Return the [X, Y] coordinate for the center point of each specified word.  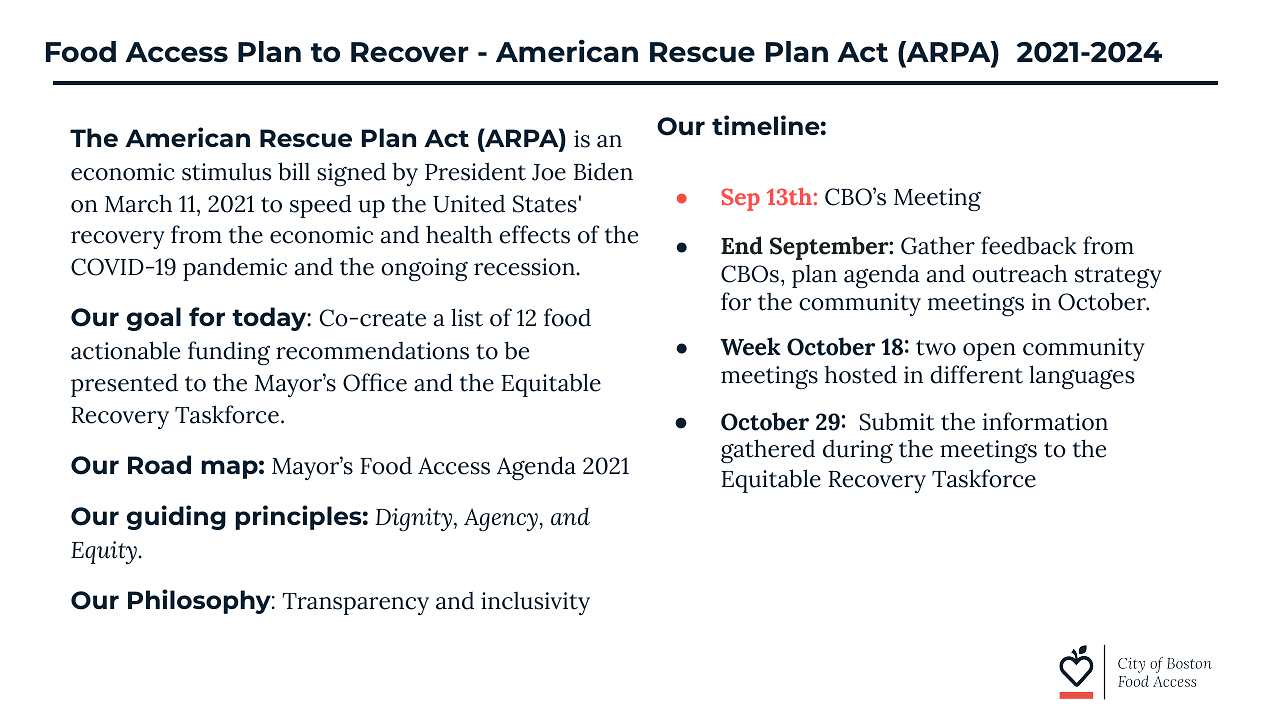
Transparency [355, 604]
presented [124, 385]
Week [751, 346]
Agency [501, 520]
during [858, 452]
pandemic [235, 269]
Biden [603, 171]
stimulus [226, 171]
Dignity [413, 519]
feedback [1029, 245]
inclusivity [535, 603]
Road [159, 464]
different [976, 374]
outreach [1019, 273]
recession [524, 267]
